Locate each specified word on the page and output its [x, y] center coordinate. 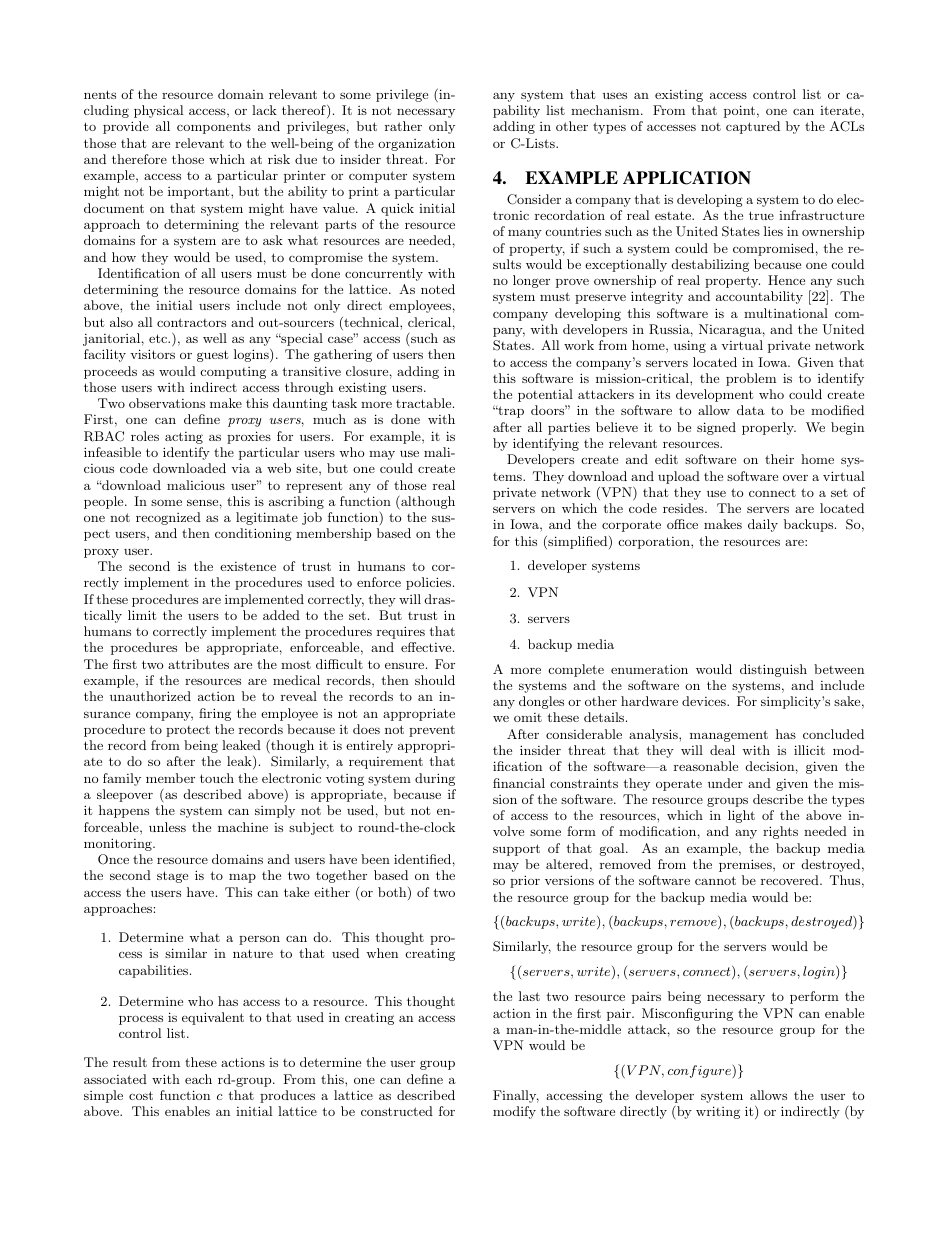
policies [428, 583]
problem [751, 379]
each [198, 1079]
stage [172, 877]
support [516, 850]
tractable [423, 403]
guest [212, 356]
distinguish [773, 670]
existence [248, 566]
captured [753, 127]
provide [126, 127]
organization [416, 144]
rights [780, 832]
